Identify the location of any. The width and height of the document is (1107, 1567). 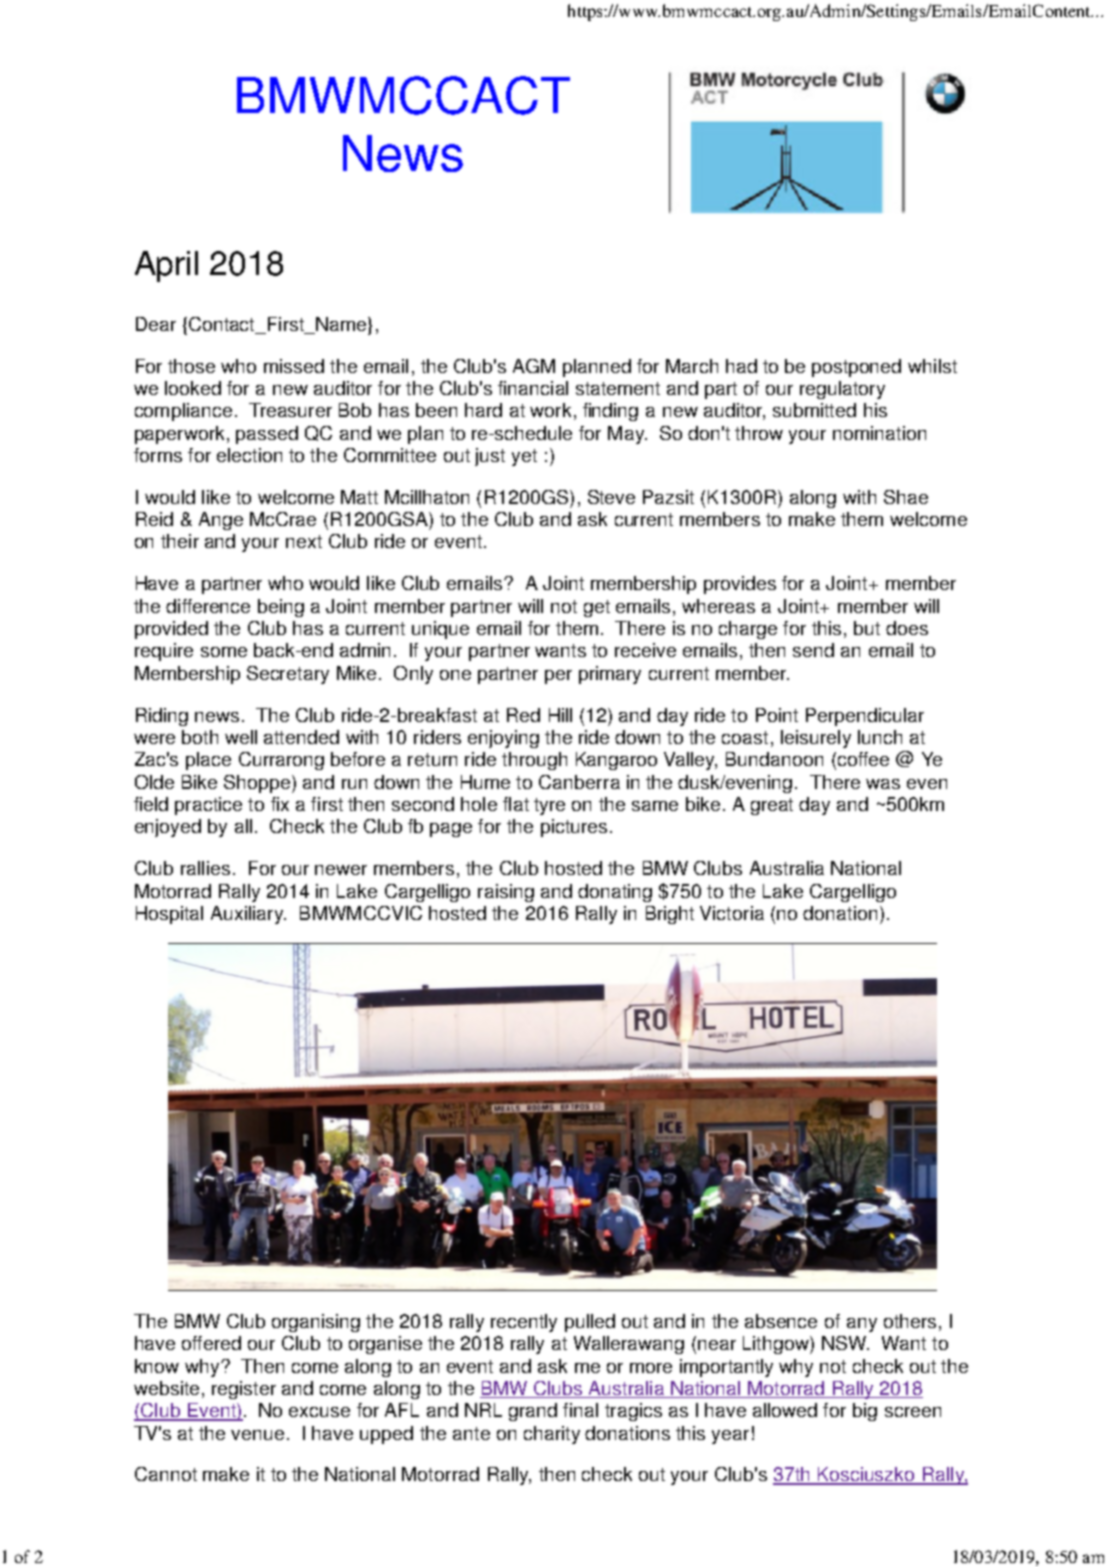
(862, 1325).
